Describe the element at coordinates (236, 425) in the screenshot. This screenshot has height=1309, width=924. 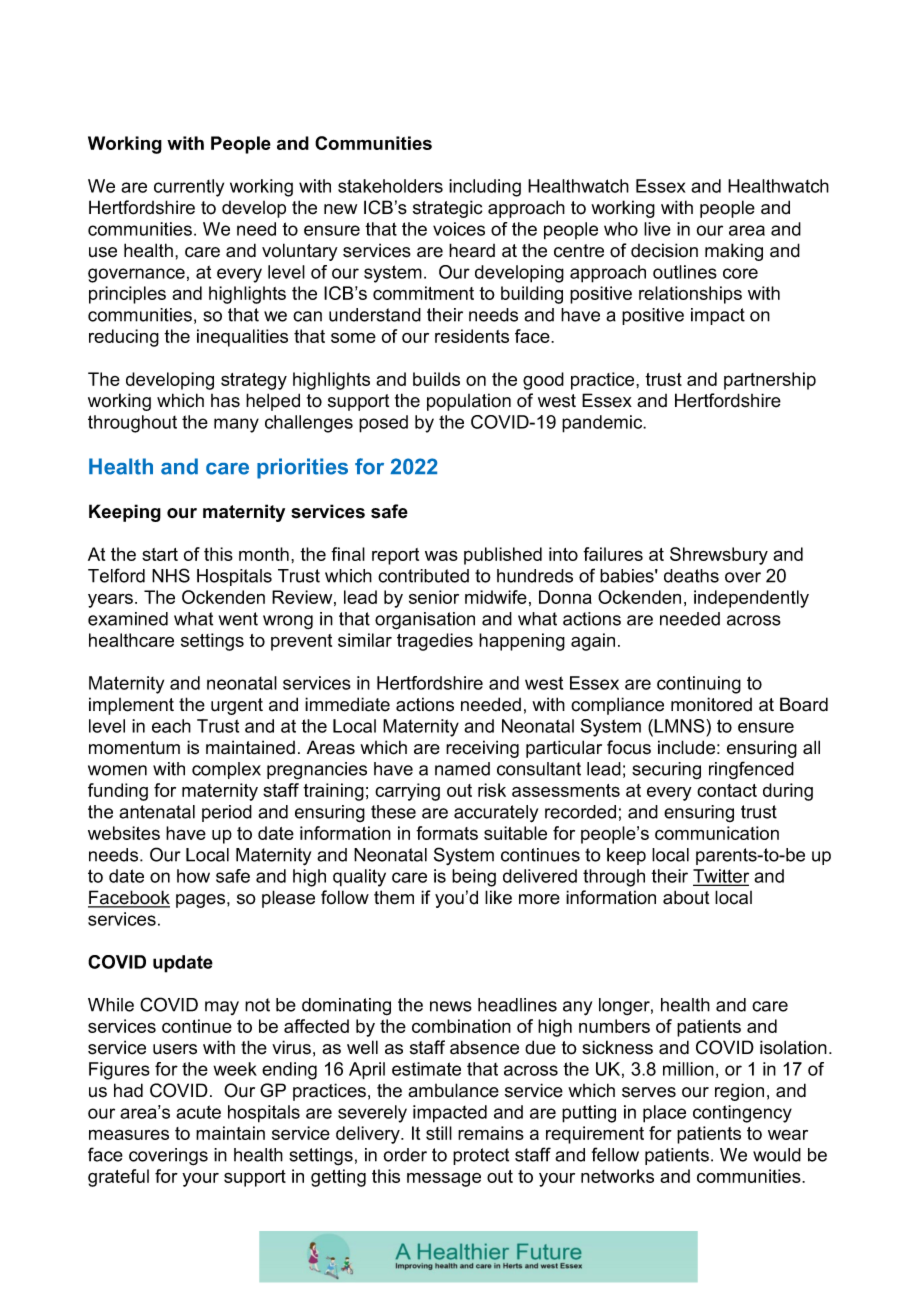
I see `many` at that location.
